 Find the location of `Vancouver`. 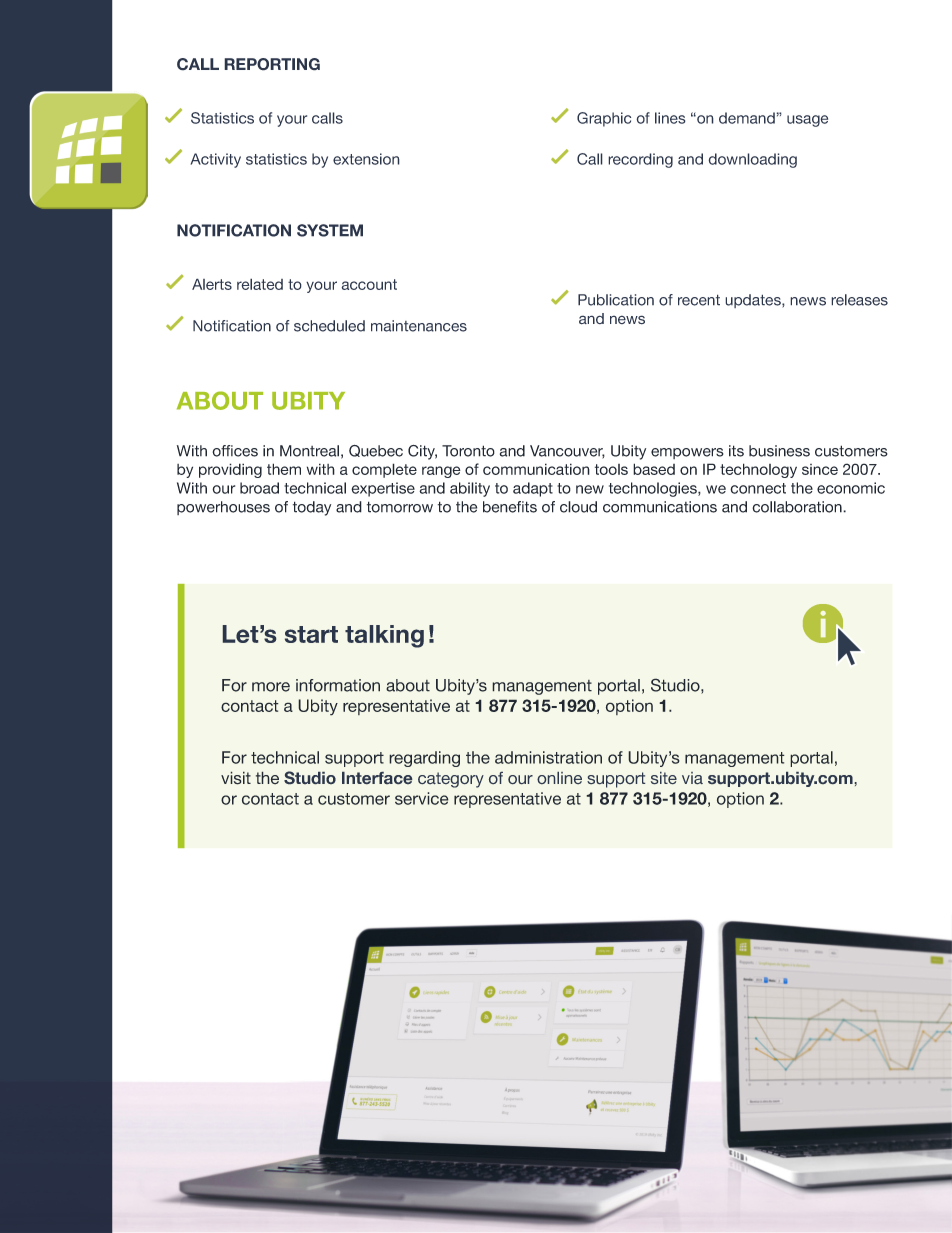

Vancouver is located at coordinates (567, 452).
